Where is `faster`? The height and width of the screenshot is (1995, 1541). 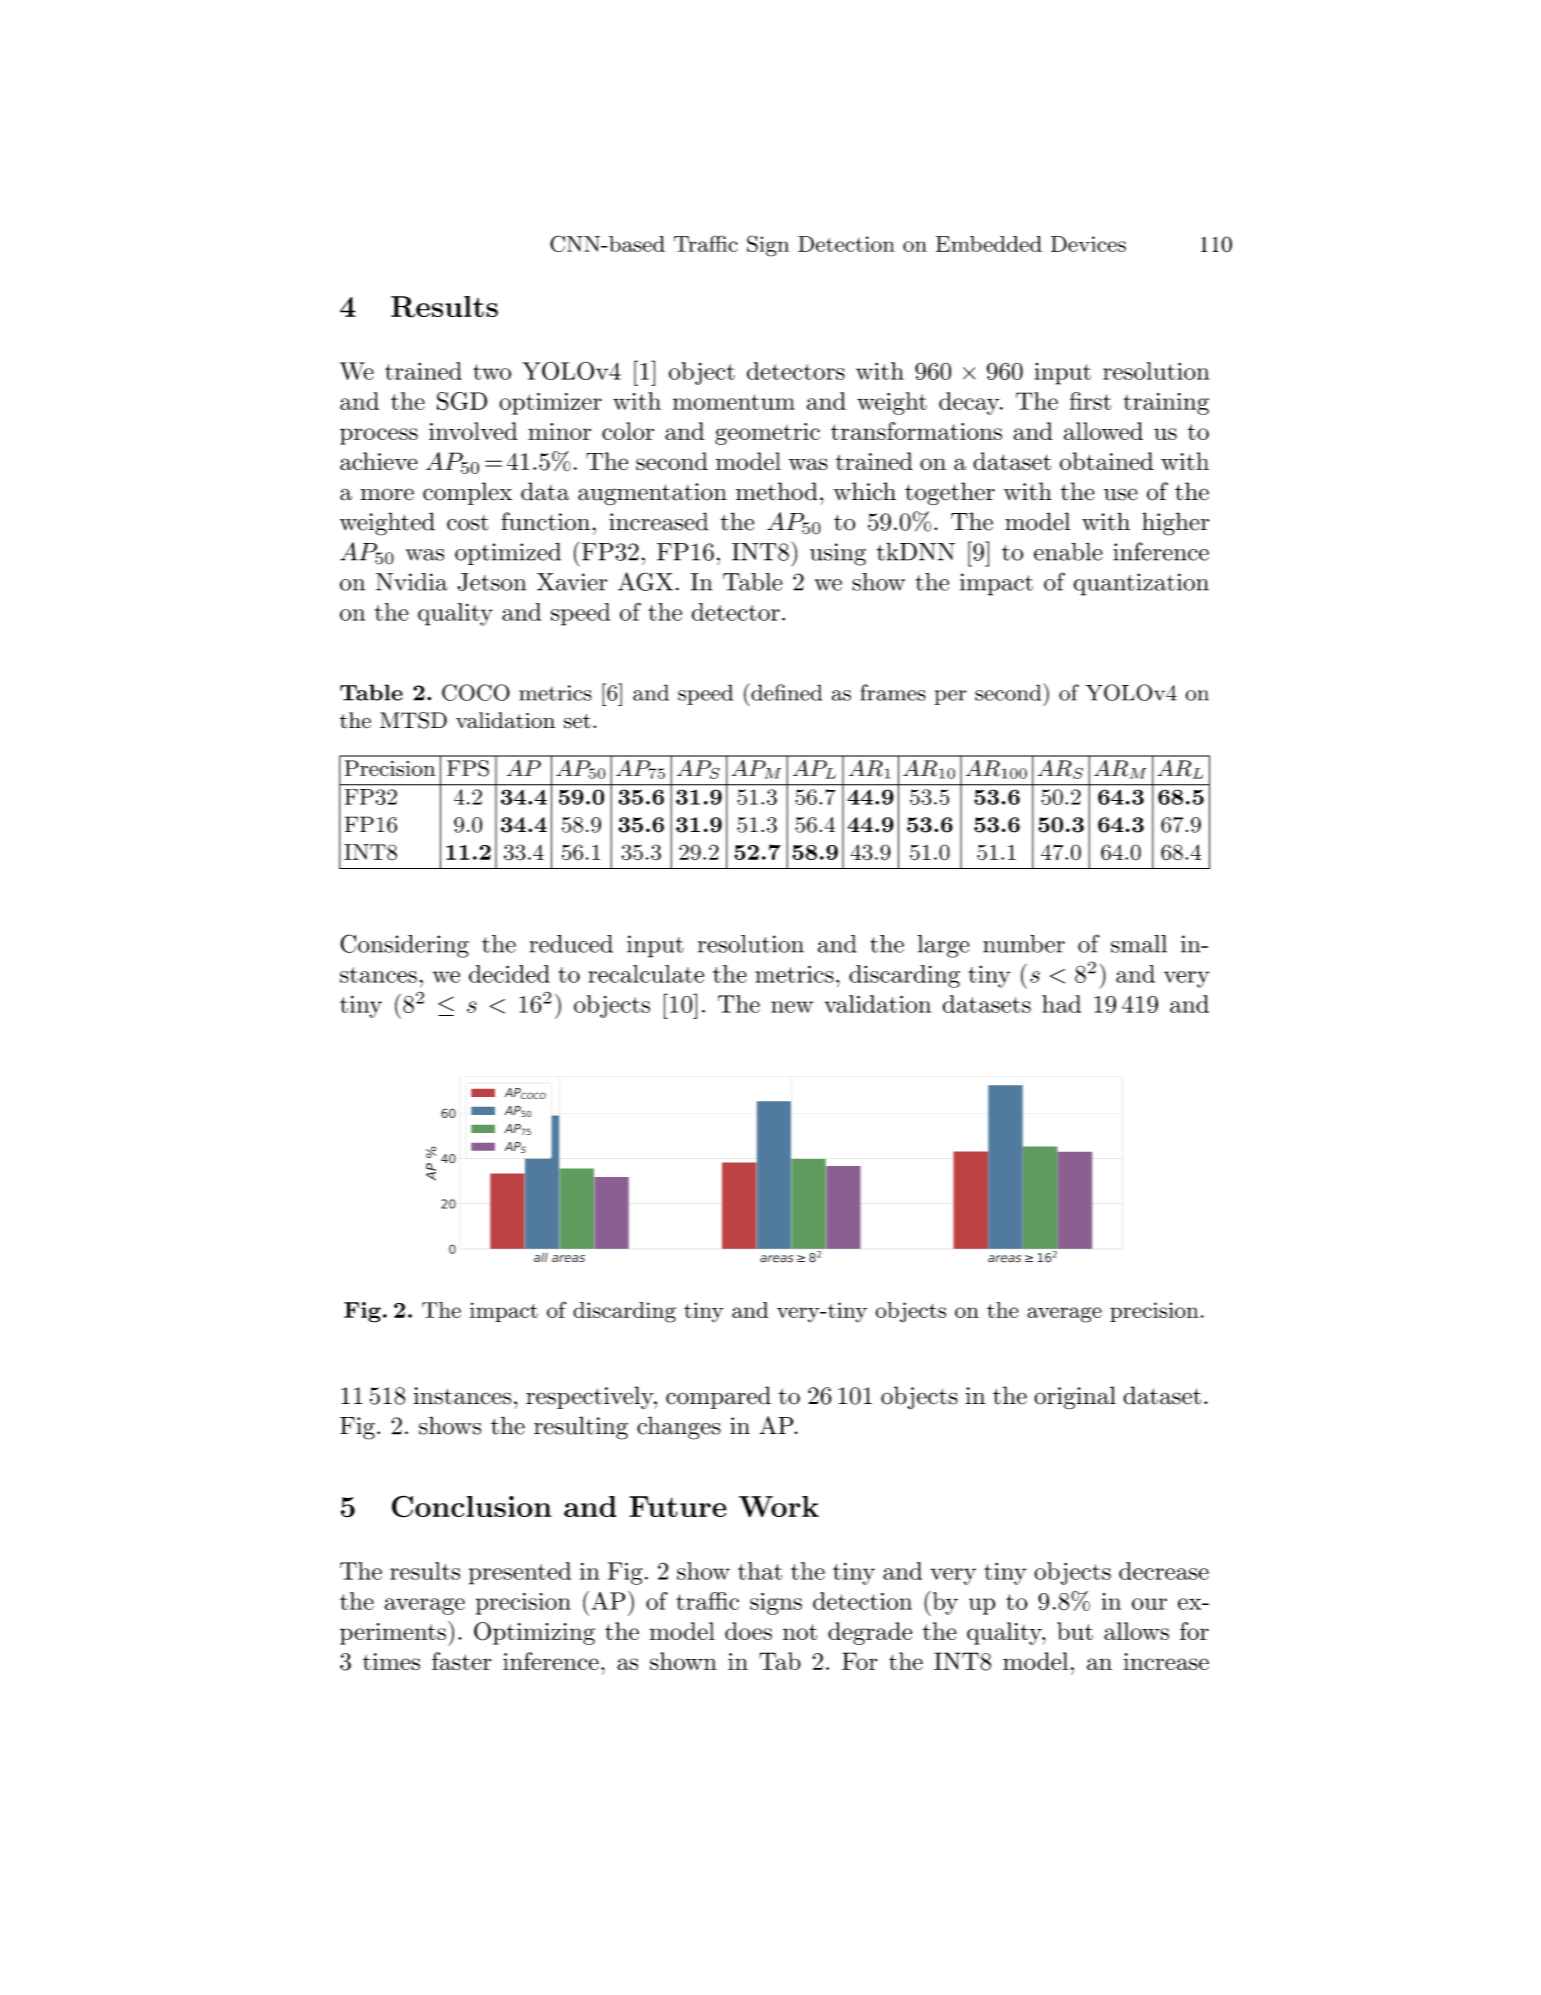
faster is located at coordinates (462, 1661).
